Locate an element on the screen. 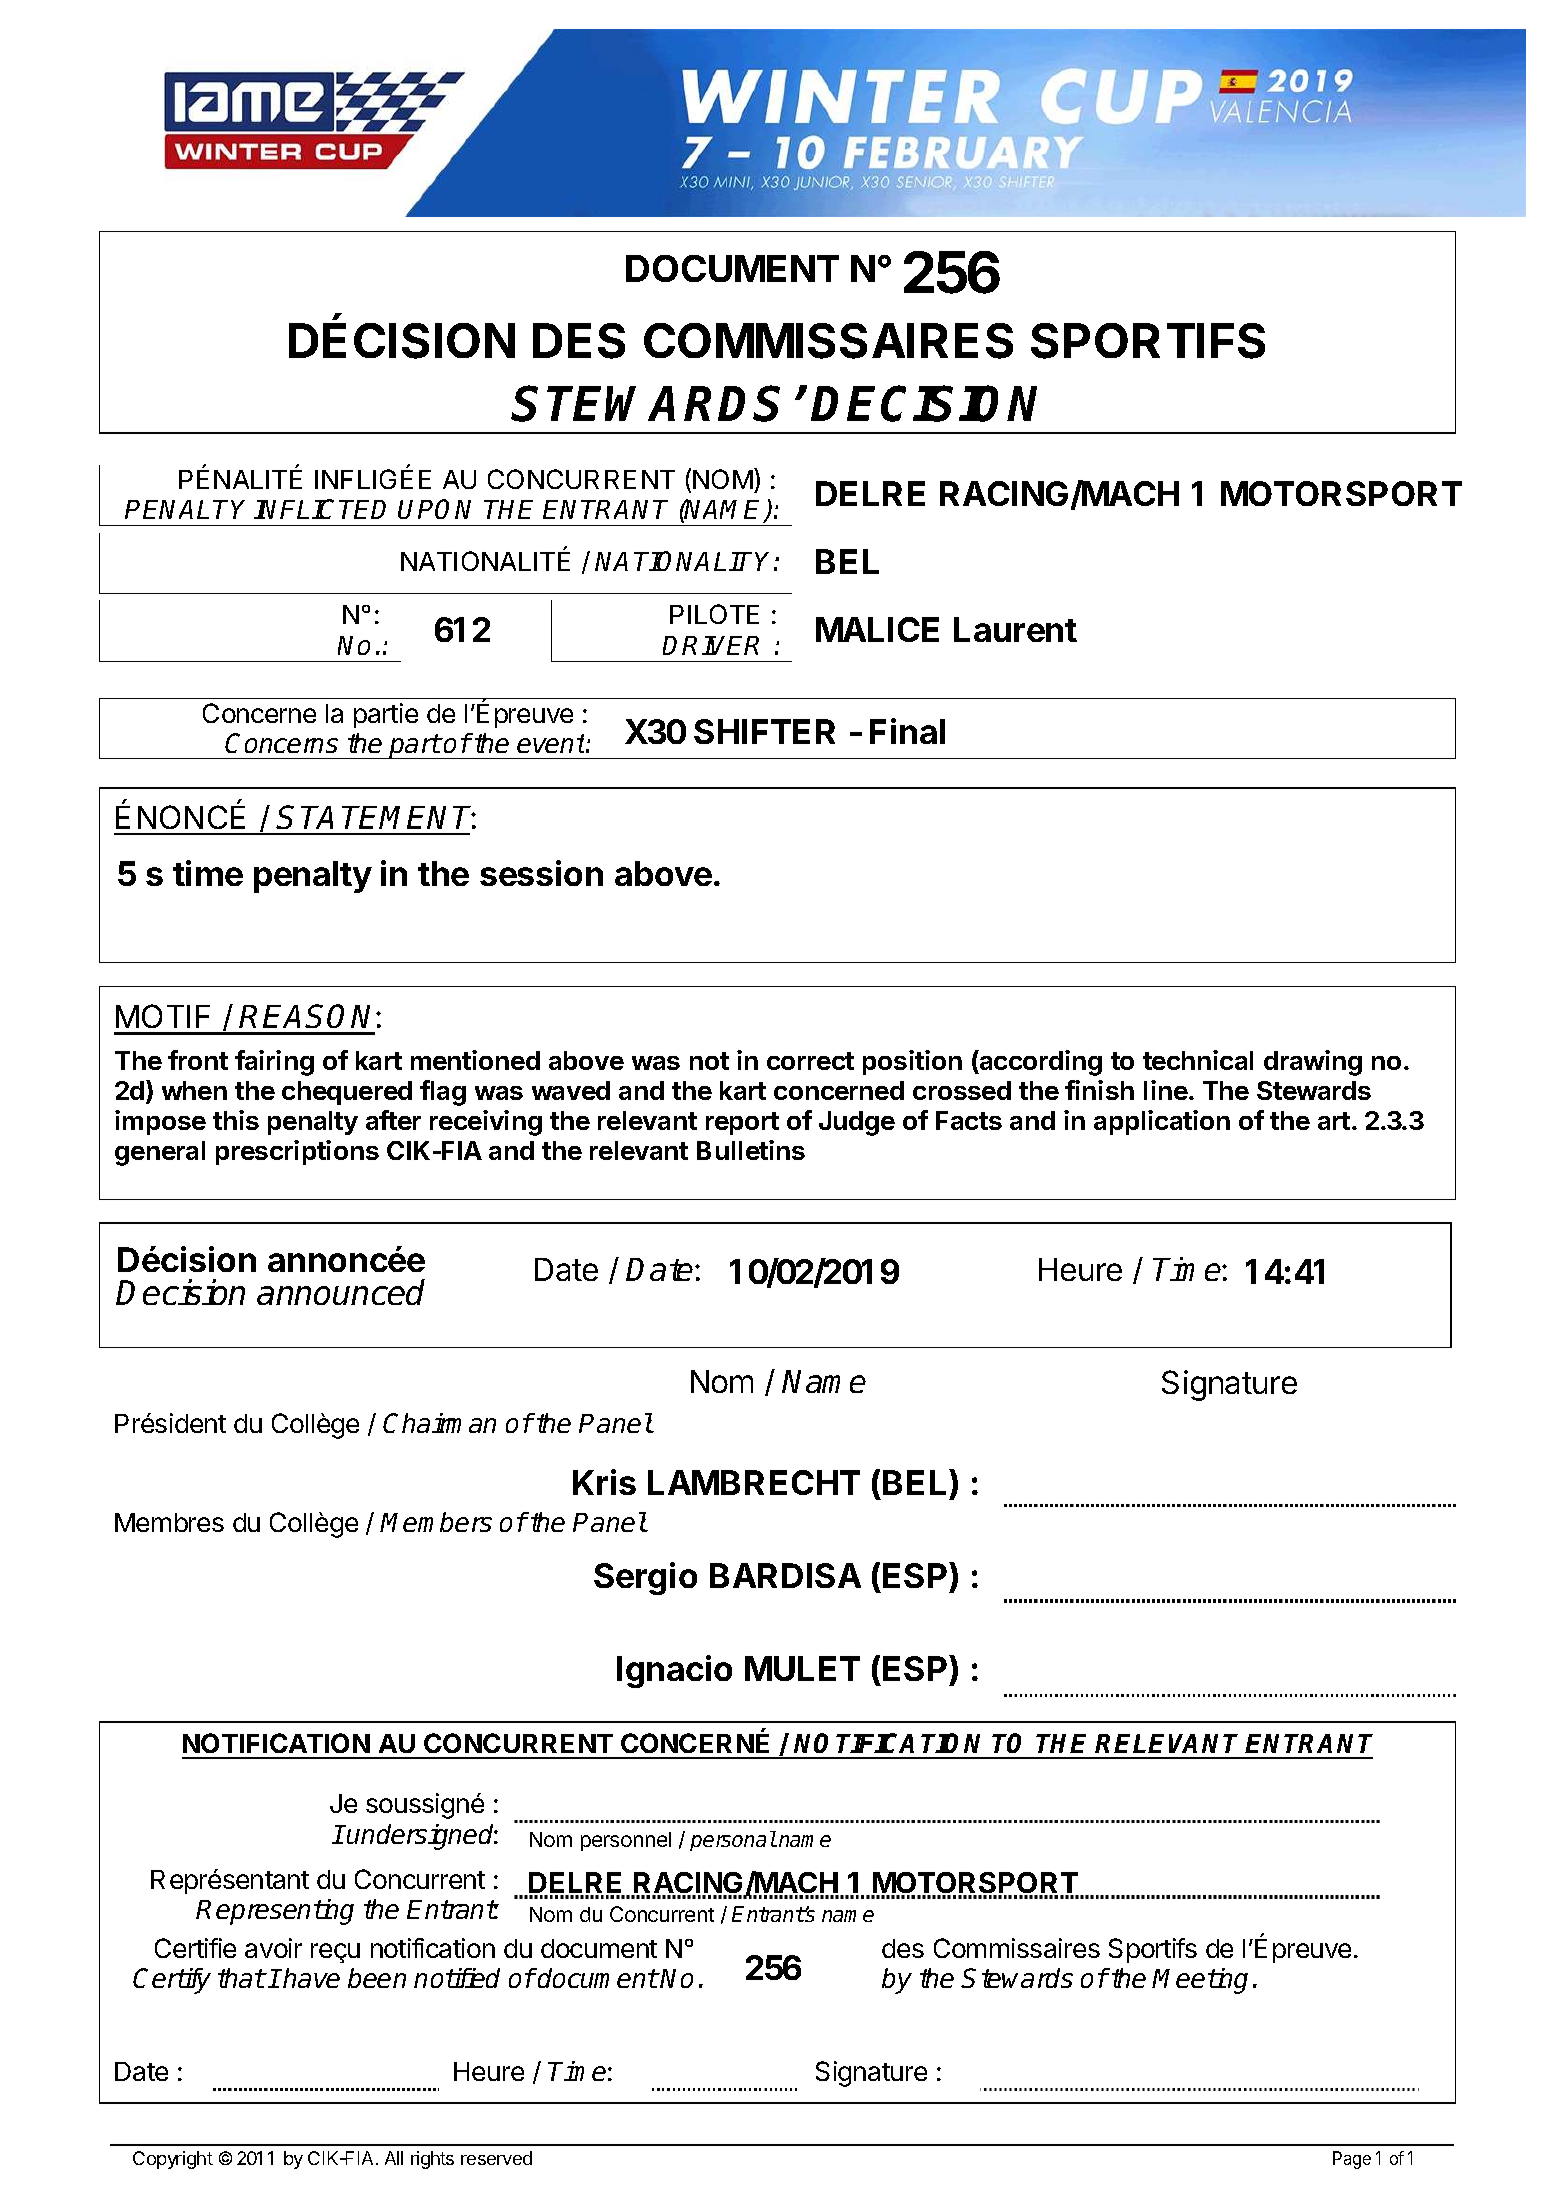 The image size is (1555, 2201). Page is located at coordinates (1352, 2160).
